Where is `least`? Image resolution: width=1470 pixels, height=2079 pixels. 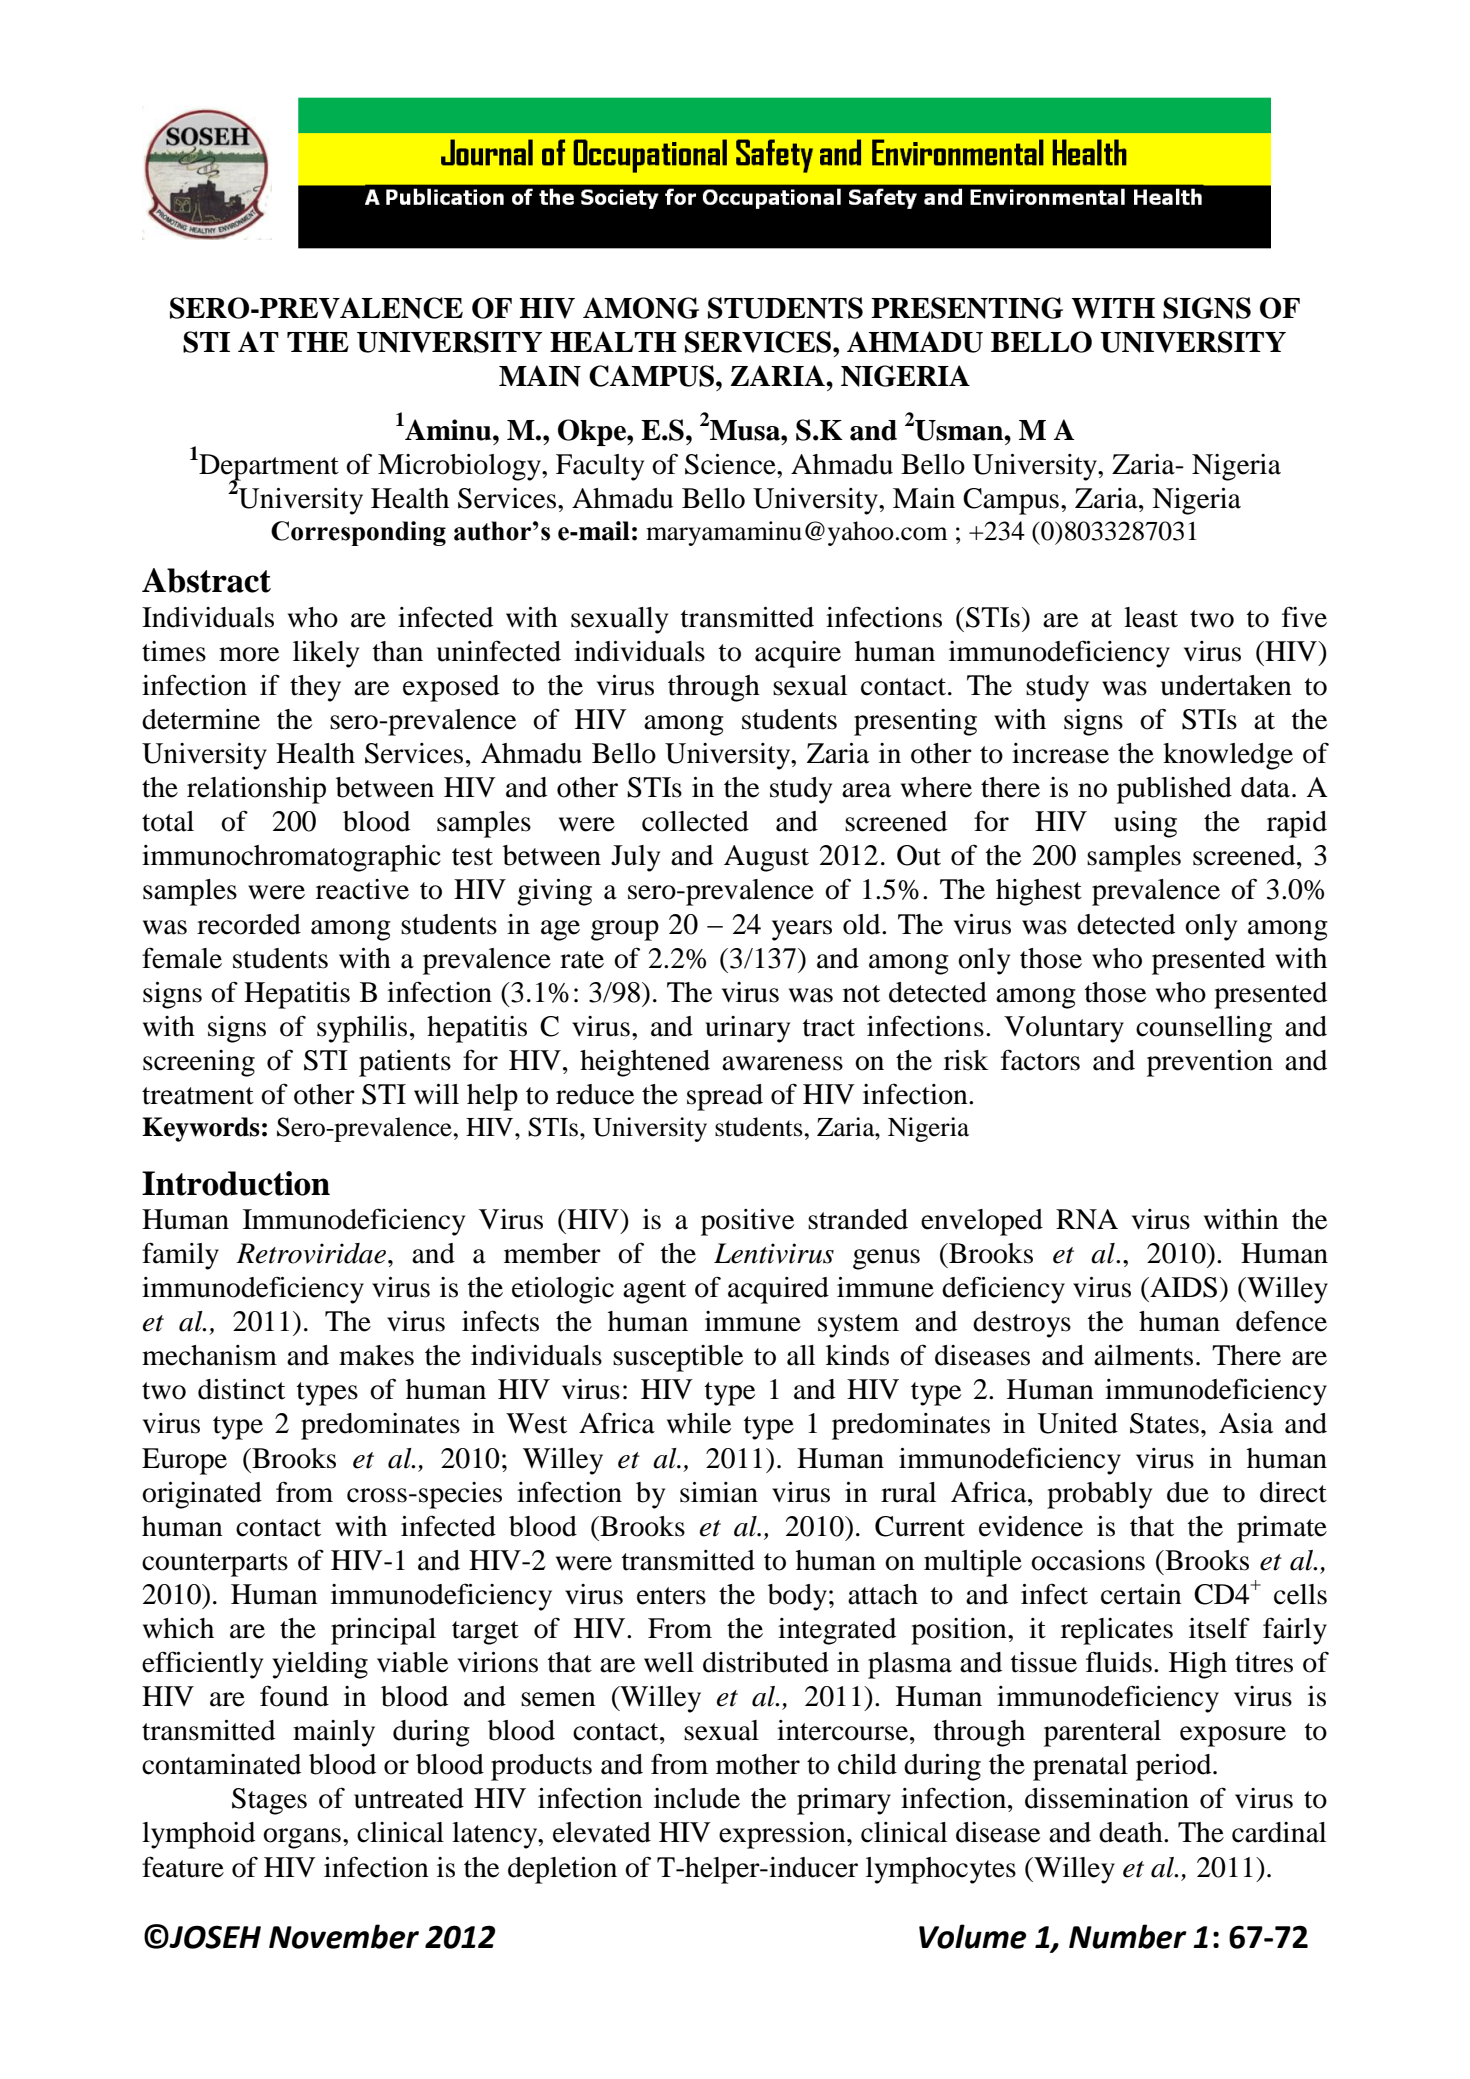
least is located at coordinates (1151, 617).
